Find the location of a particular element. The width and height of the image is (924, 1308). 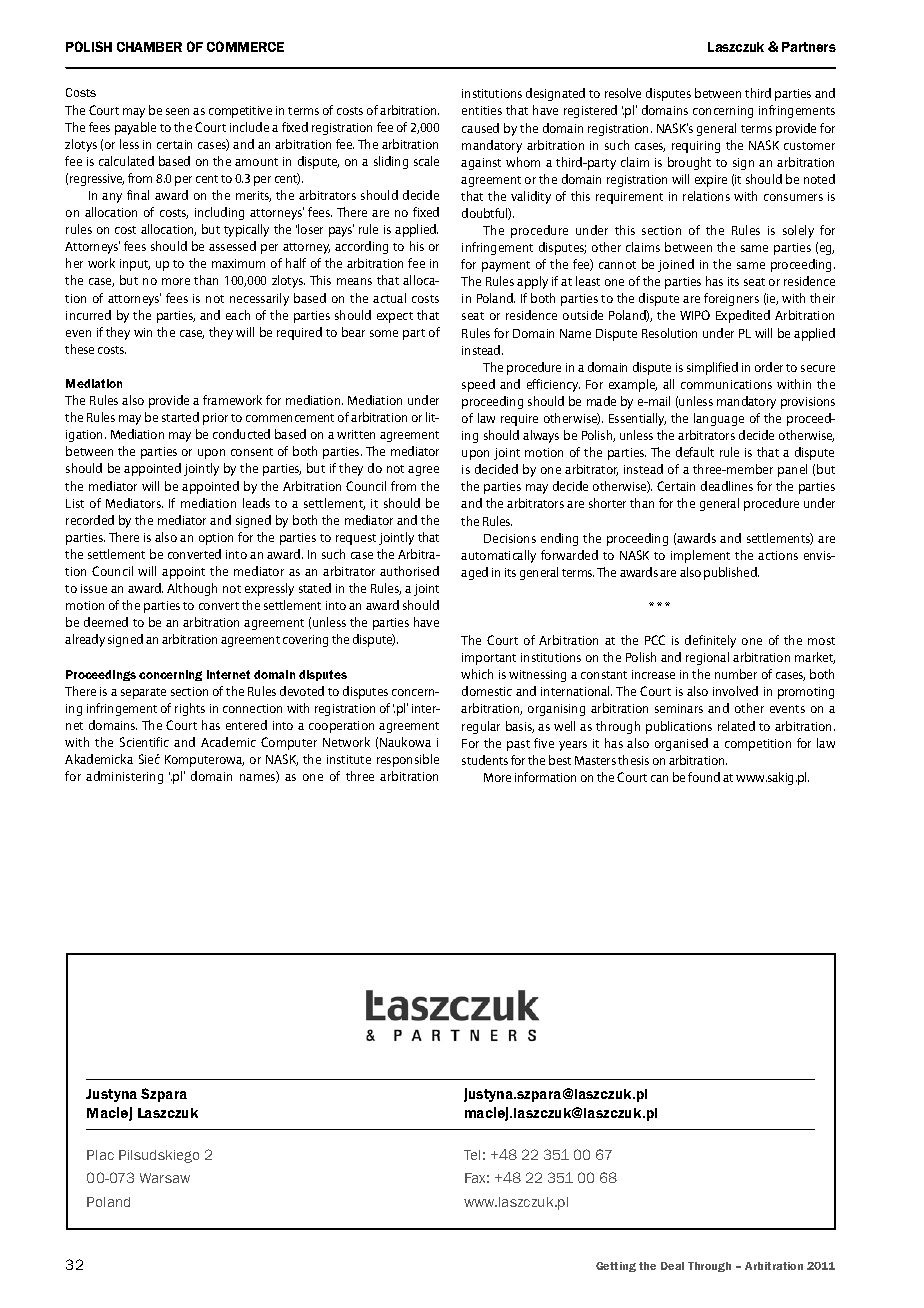

requiring is located at coordinates (696, 147).
